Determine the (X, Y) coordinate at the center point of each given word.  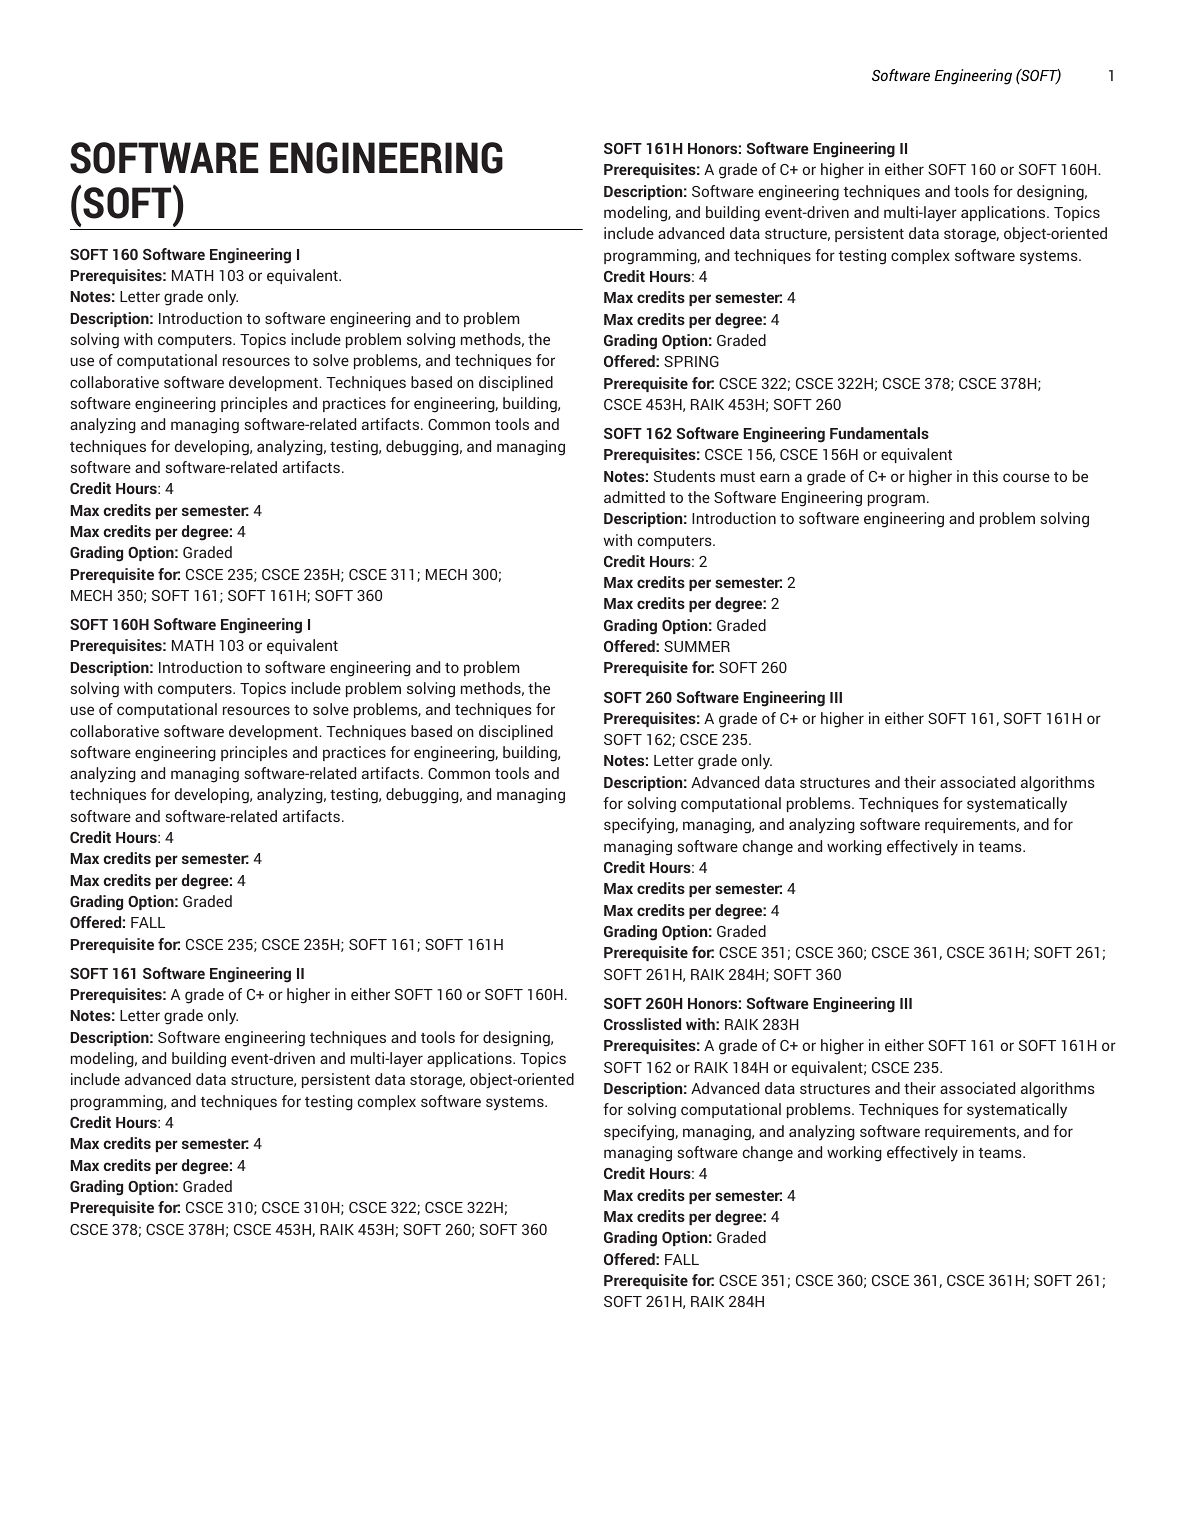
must (738, 477)
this (985, 476)
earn (775, 477)
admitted (634, 497)
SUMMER (697, 646)
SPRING (691, 361)
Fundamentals (879, 433)
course (1026, 477)
